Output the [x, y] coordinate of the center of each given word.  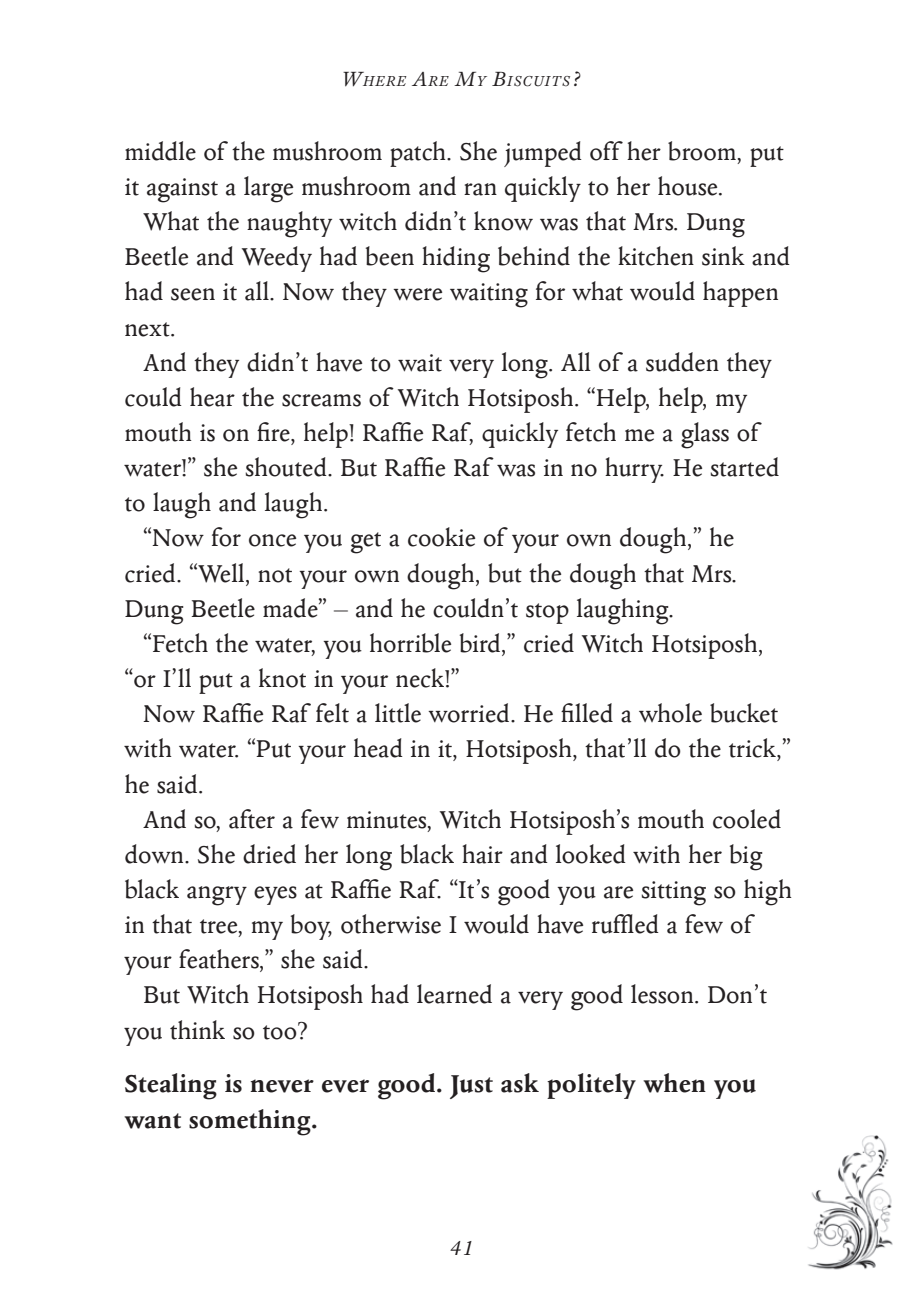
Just [471, 1087]
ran [480, 189]
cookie [441, 537]
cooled [747, 819]
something [251, 1122]
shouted [287, 467]
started [744, 467]
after [252, 819]
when [674, 1083]
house [689, 186]
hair [482, 854]
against [182, 190]
